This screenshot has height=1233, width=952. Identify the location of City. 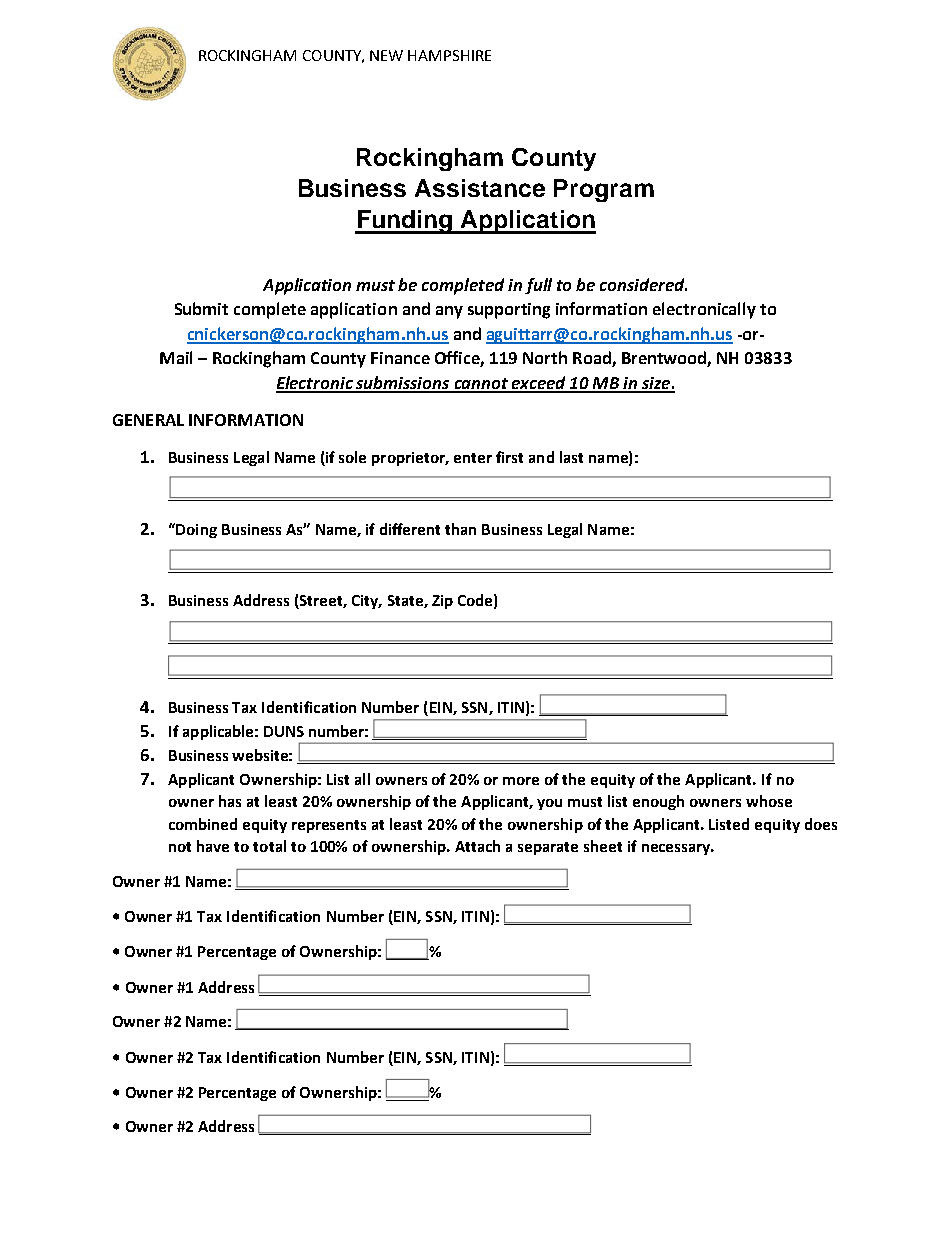
(366, 602).
